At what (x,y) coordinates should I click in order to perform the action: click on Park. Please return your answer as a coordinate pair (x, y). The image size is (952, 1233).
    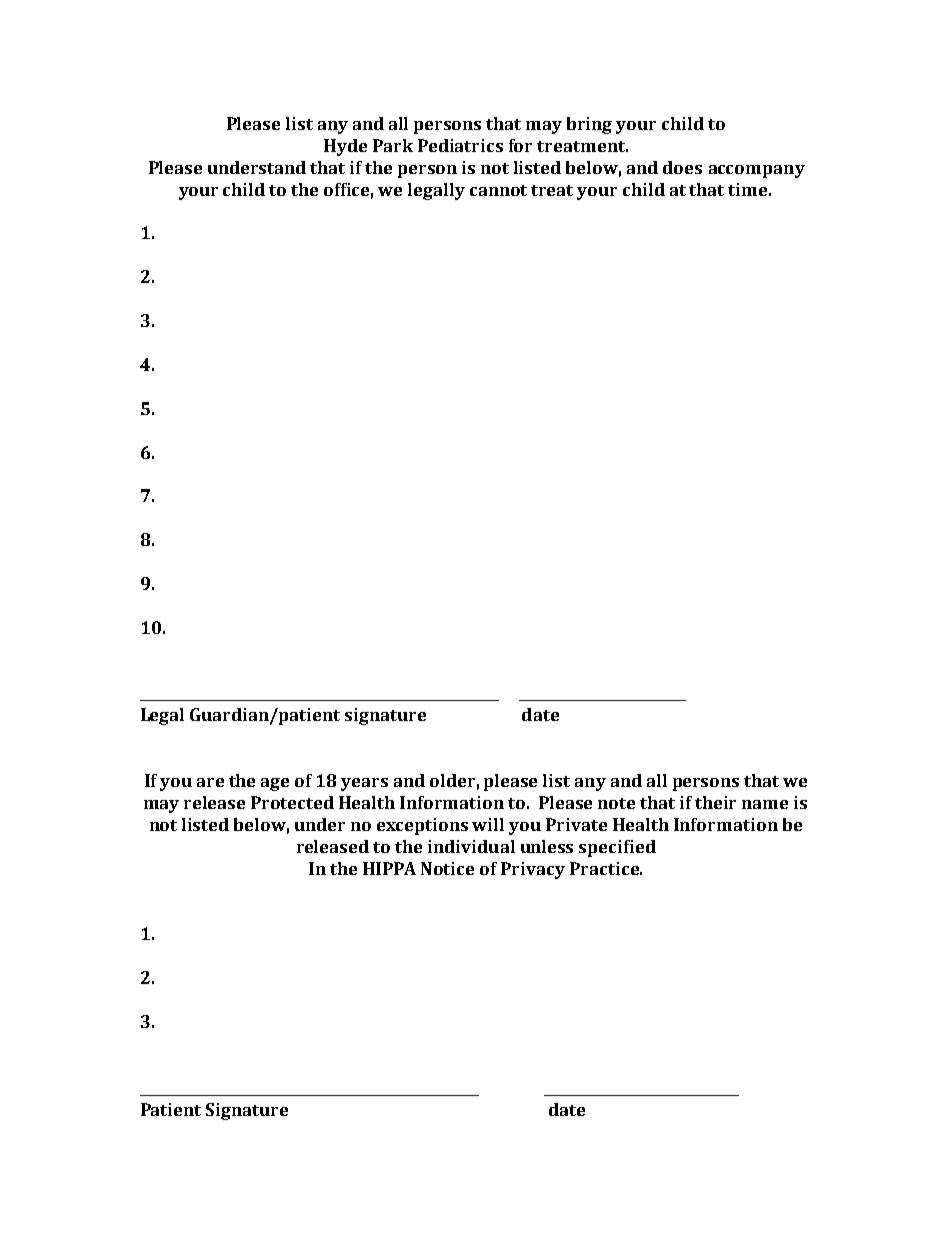
    Looking at the image, I should click on (393, 145).
